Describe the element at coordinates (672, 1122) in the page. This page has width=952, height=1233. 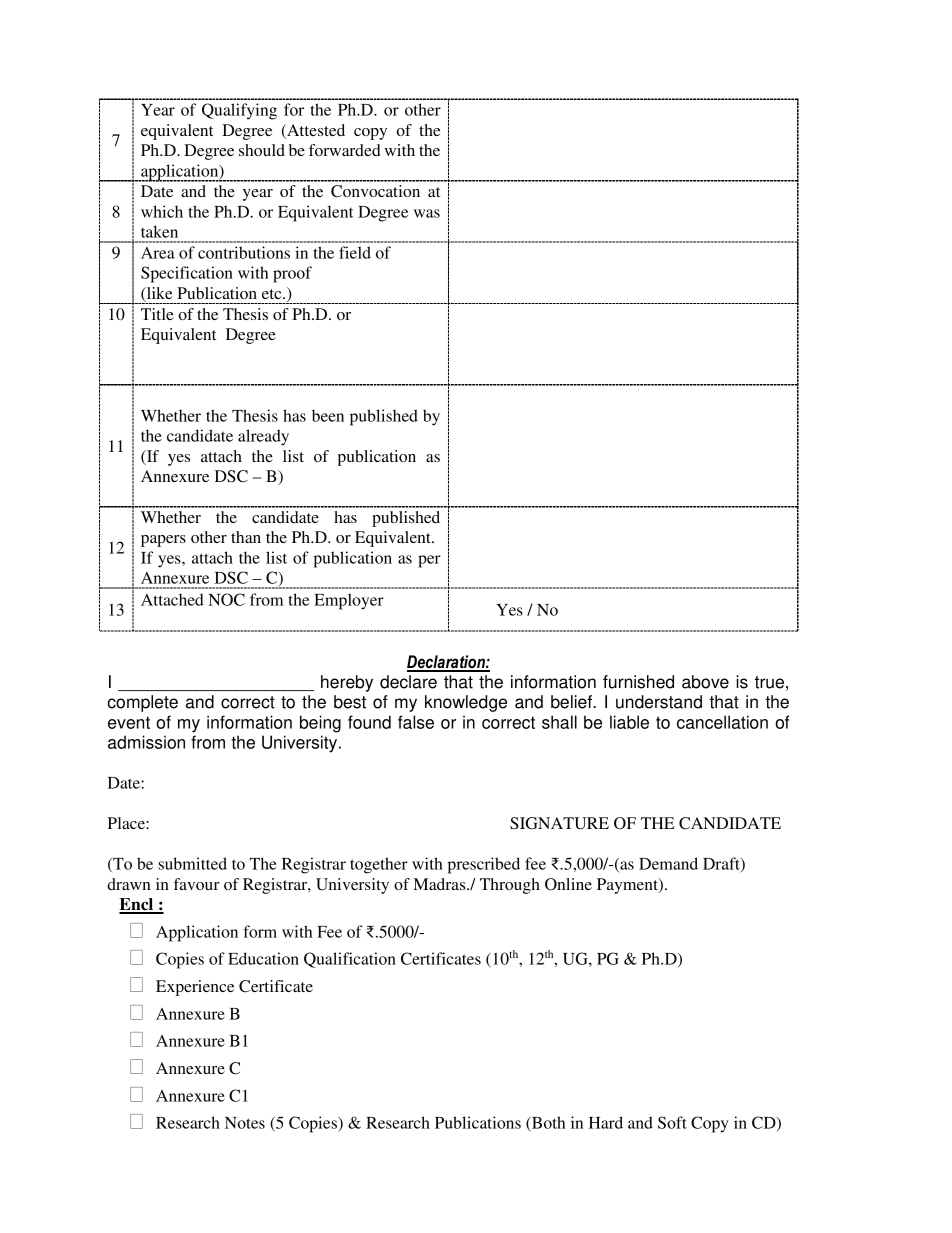
I see `Soft` at that location.
